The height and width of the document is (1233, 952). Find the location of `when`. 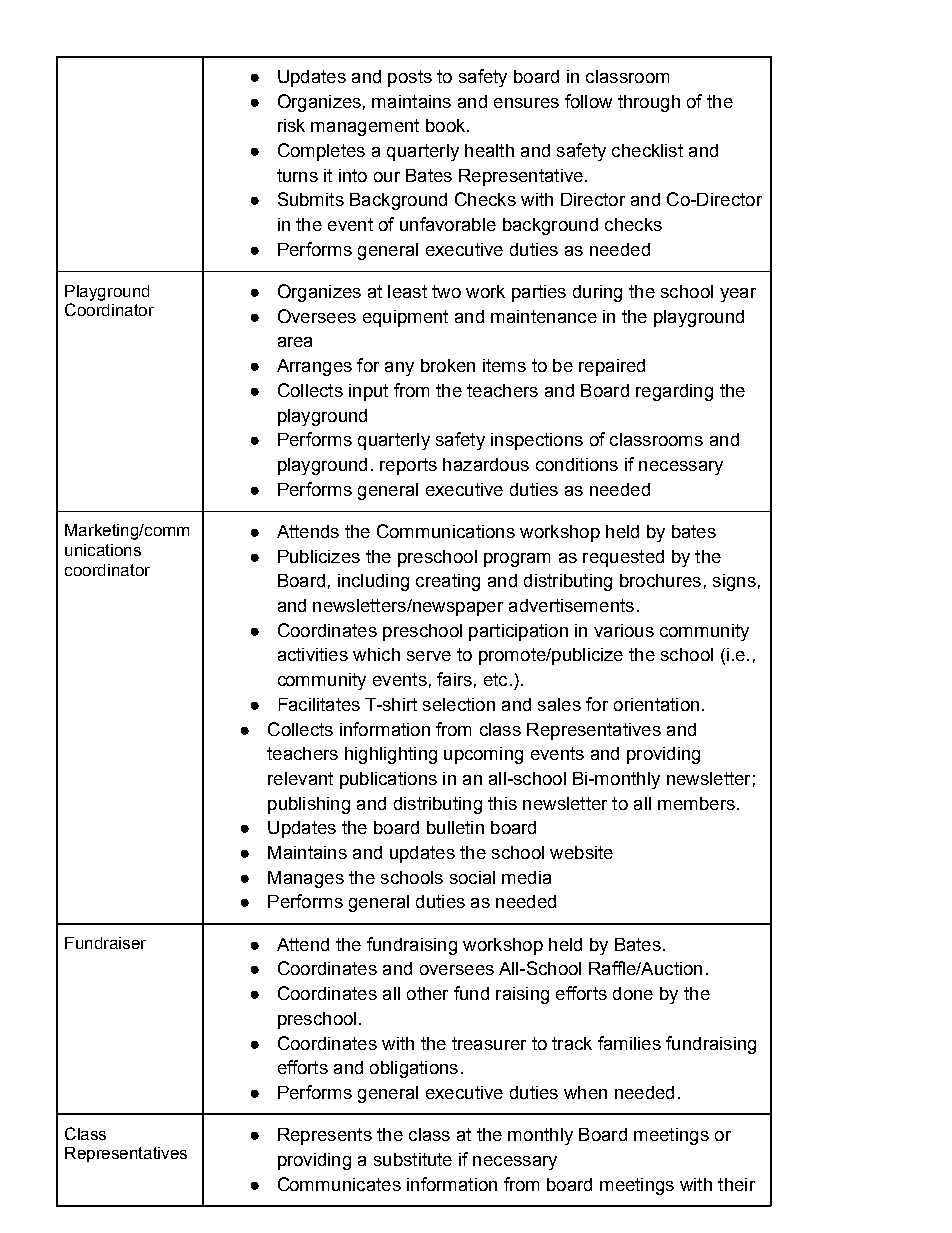

when is located at coordinates (585, 1092).
